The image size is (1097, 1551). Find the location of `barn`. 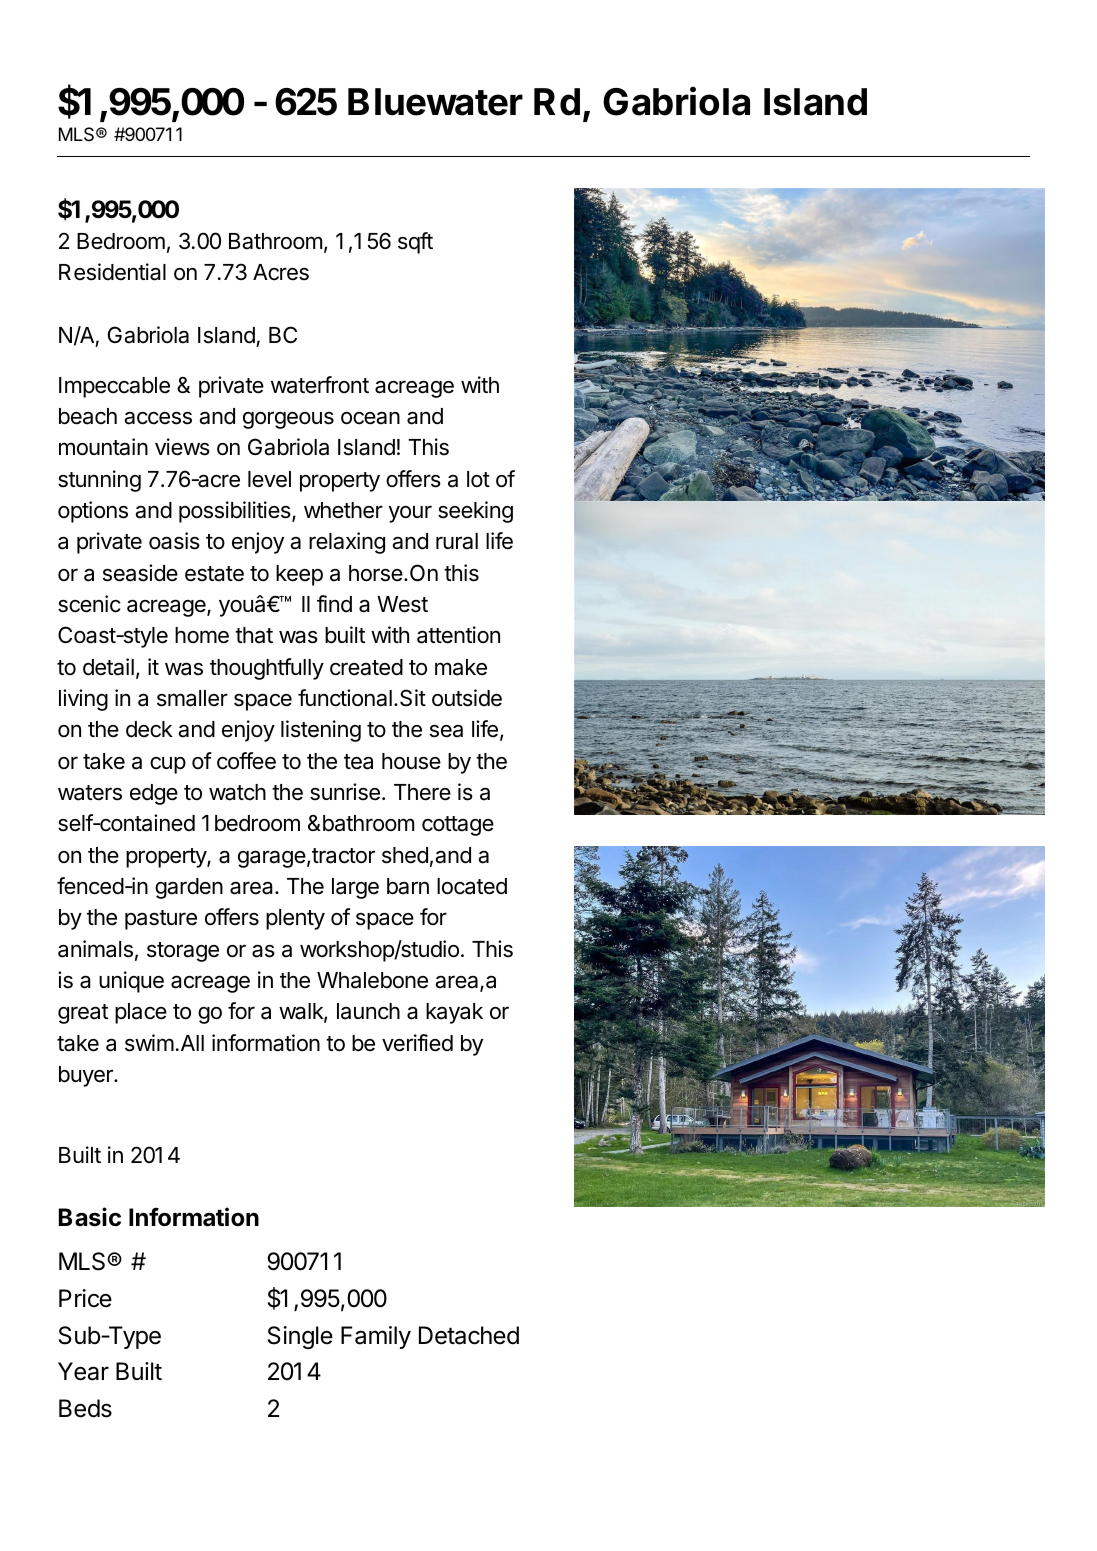

barn is located at coordinates (408, 886).
